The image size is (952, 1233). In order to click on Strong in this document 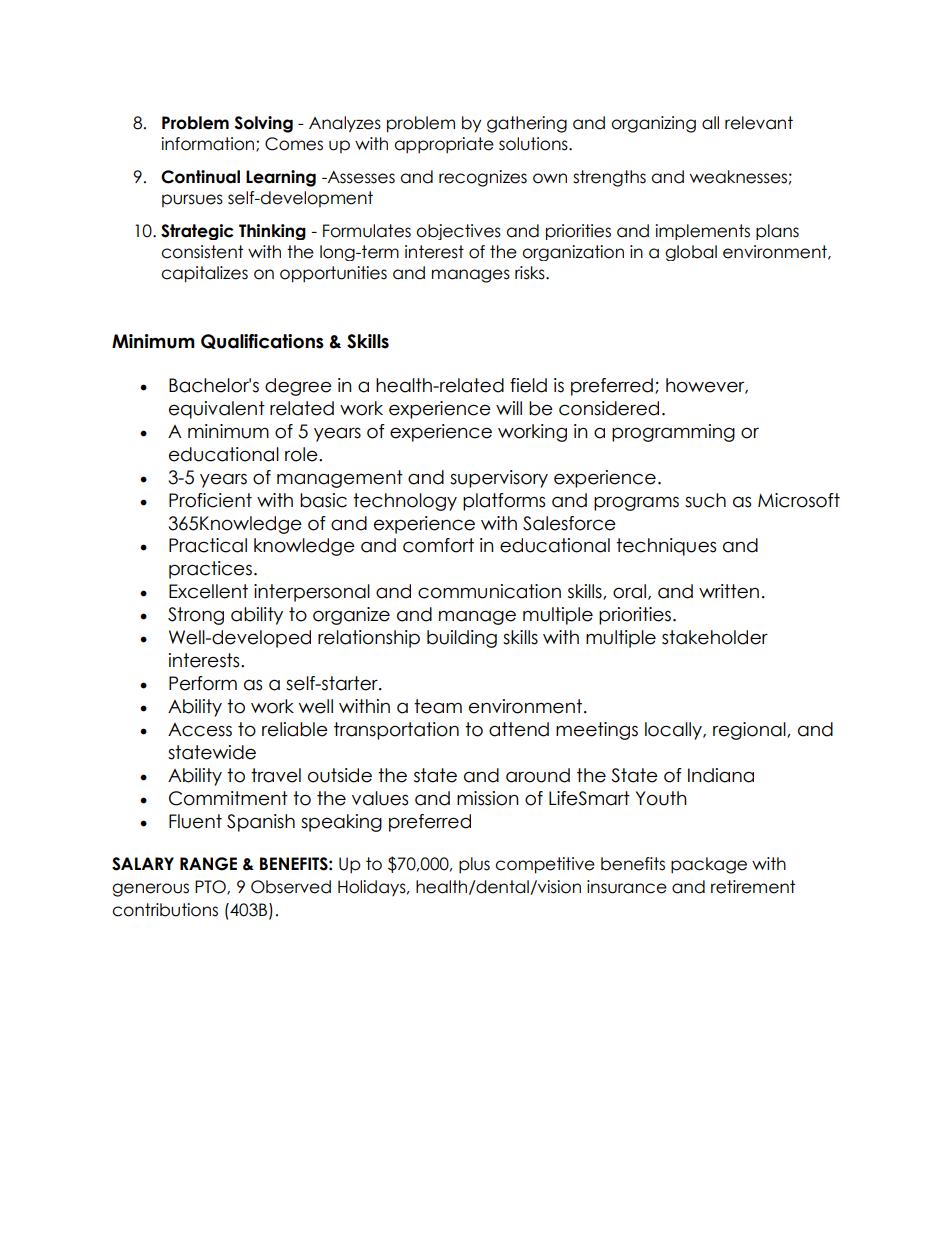, I will do `click(196, 616)`.
